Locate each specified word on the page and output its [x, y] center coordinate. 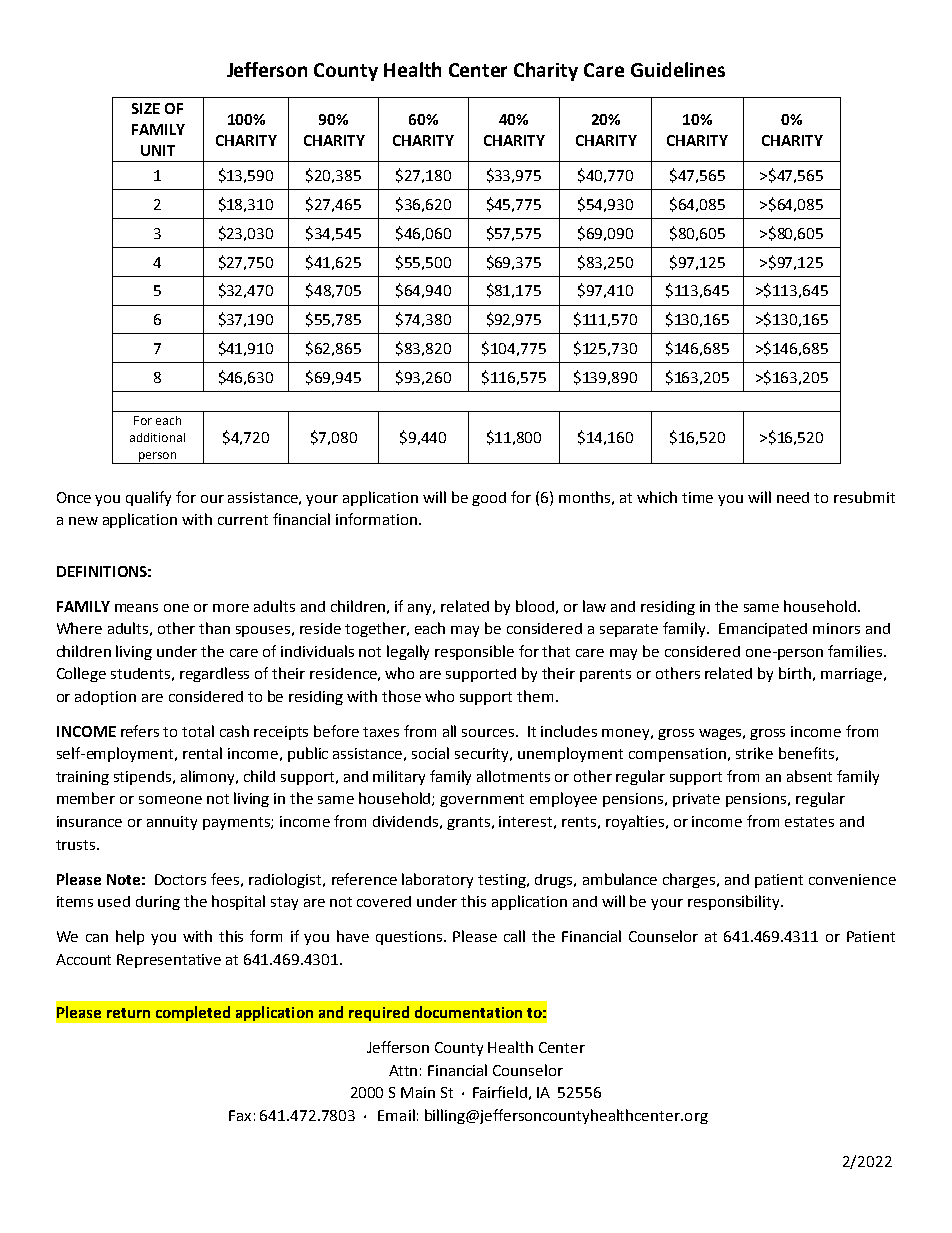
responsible [474, 652]
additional [157, 437]
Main [418, 1092]
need [793, 497]
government [482, 800]
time [697, 497]
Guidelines [678, 69]
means [136, 608]
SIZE [146, 108]
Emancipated [763, 630]
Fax [240, 1115]
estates [809, 822]
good [489, 499]
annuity [172, 823]
